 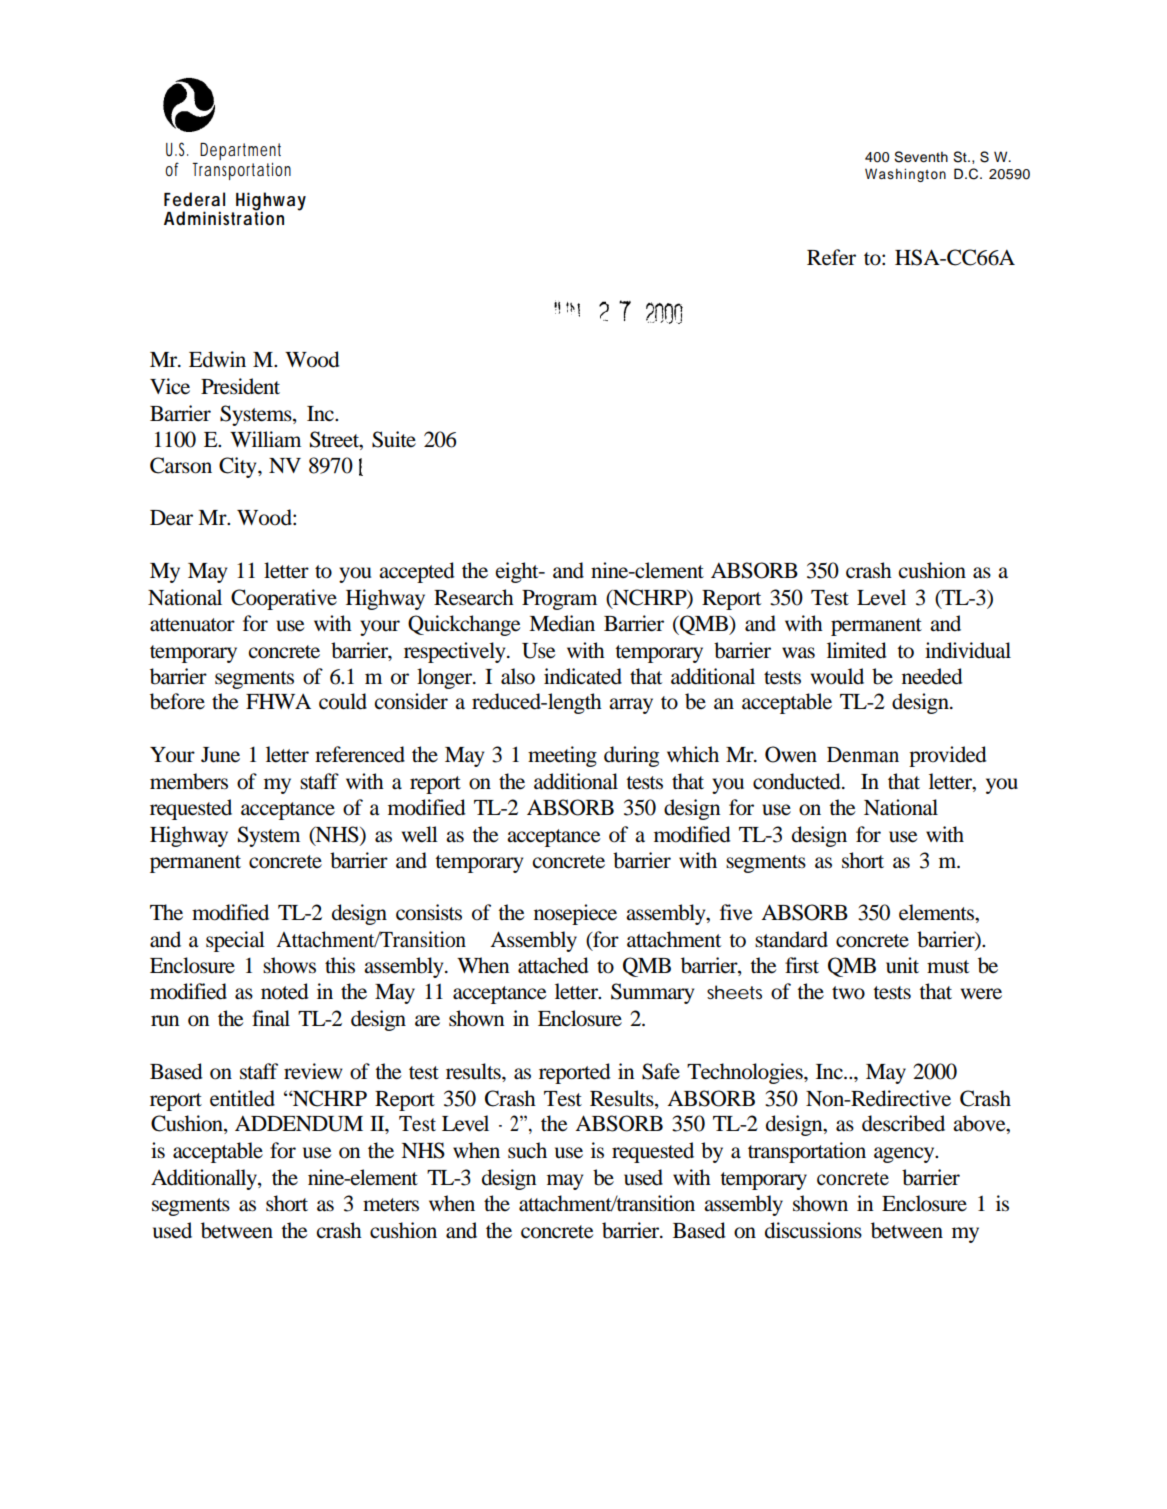 I want to click on Program, so click(x=559, y=600).
